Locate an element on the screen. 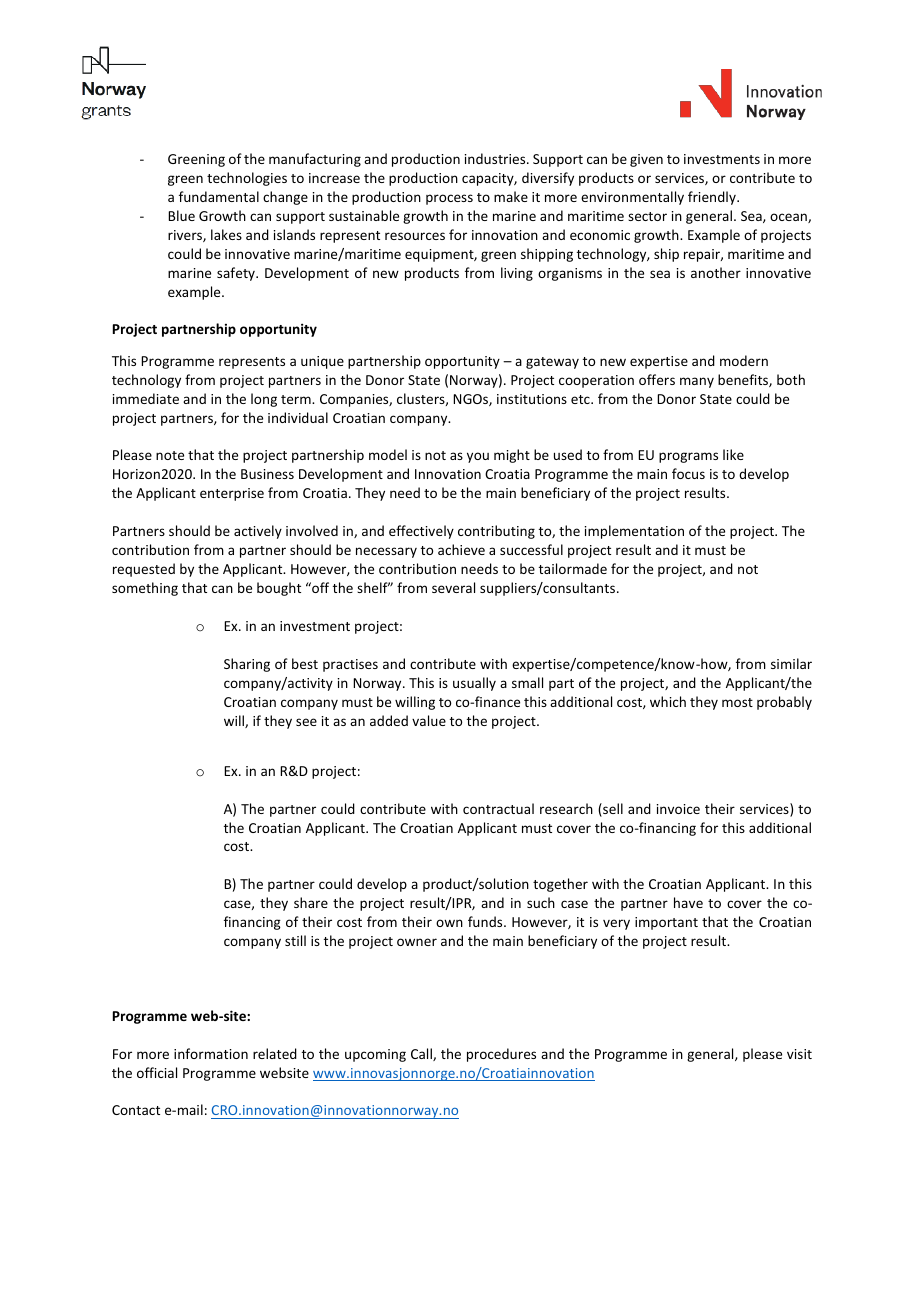  have is located at coordinates (688, 902).
